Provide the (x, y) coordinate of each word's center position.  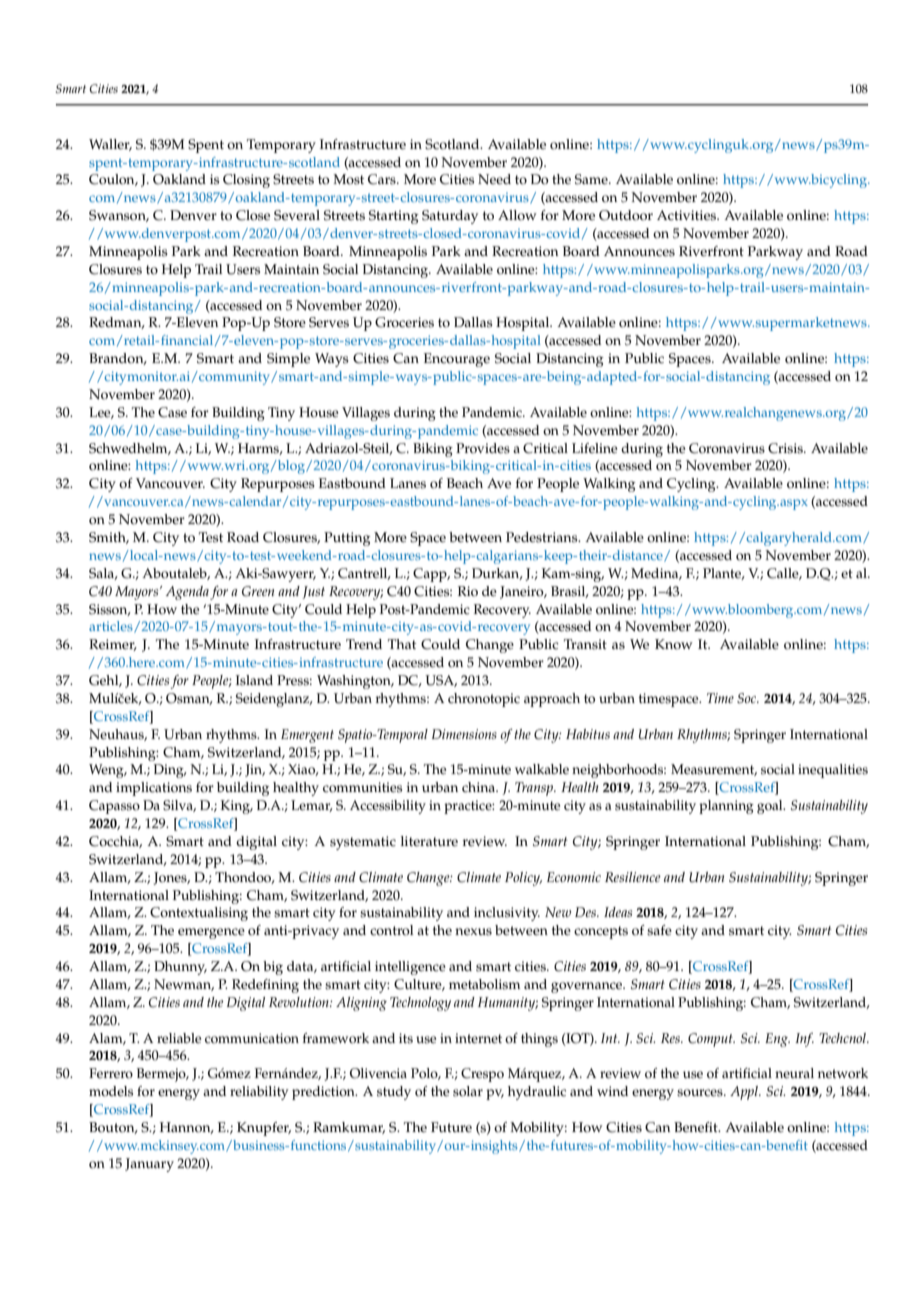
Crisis (786, 448)
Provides (483, 448)
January (149, 1165)
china (480, 787)
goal (771, 807)
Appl (745, 1093)
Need (494, 179)
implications (154, 789)
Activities (688, 215)
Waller (110, 145)
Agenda (187, 593)
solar (468, 1091)
